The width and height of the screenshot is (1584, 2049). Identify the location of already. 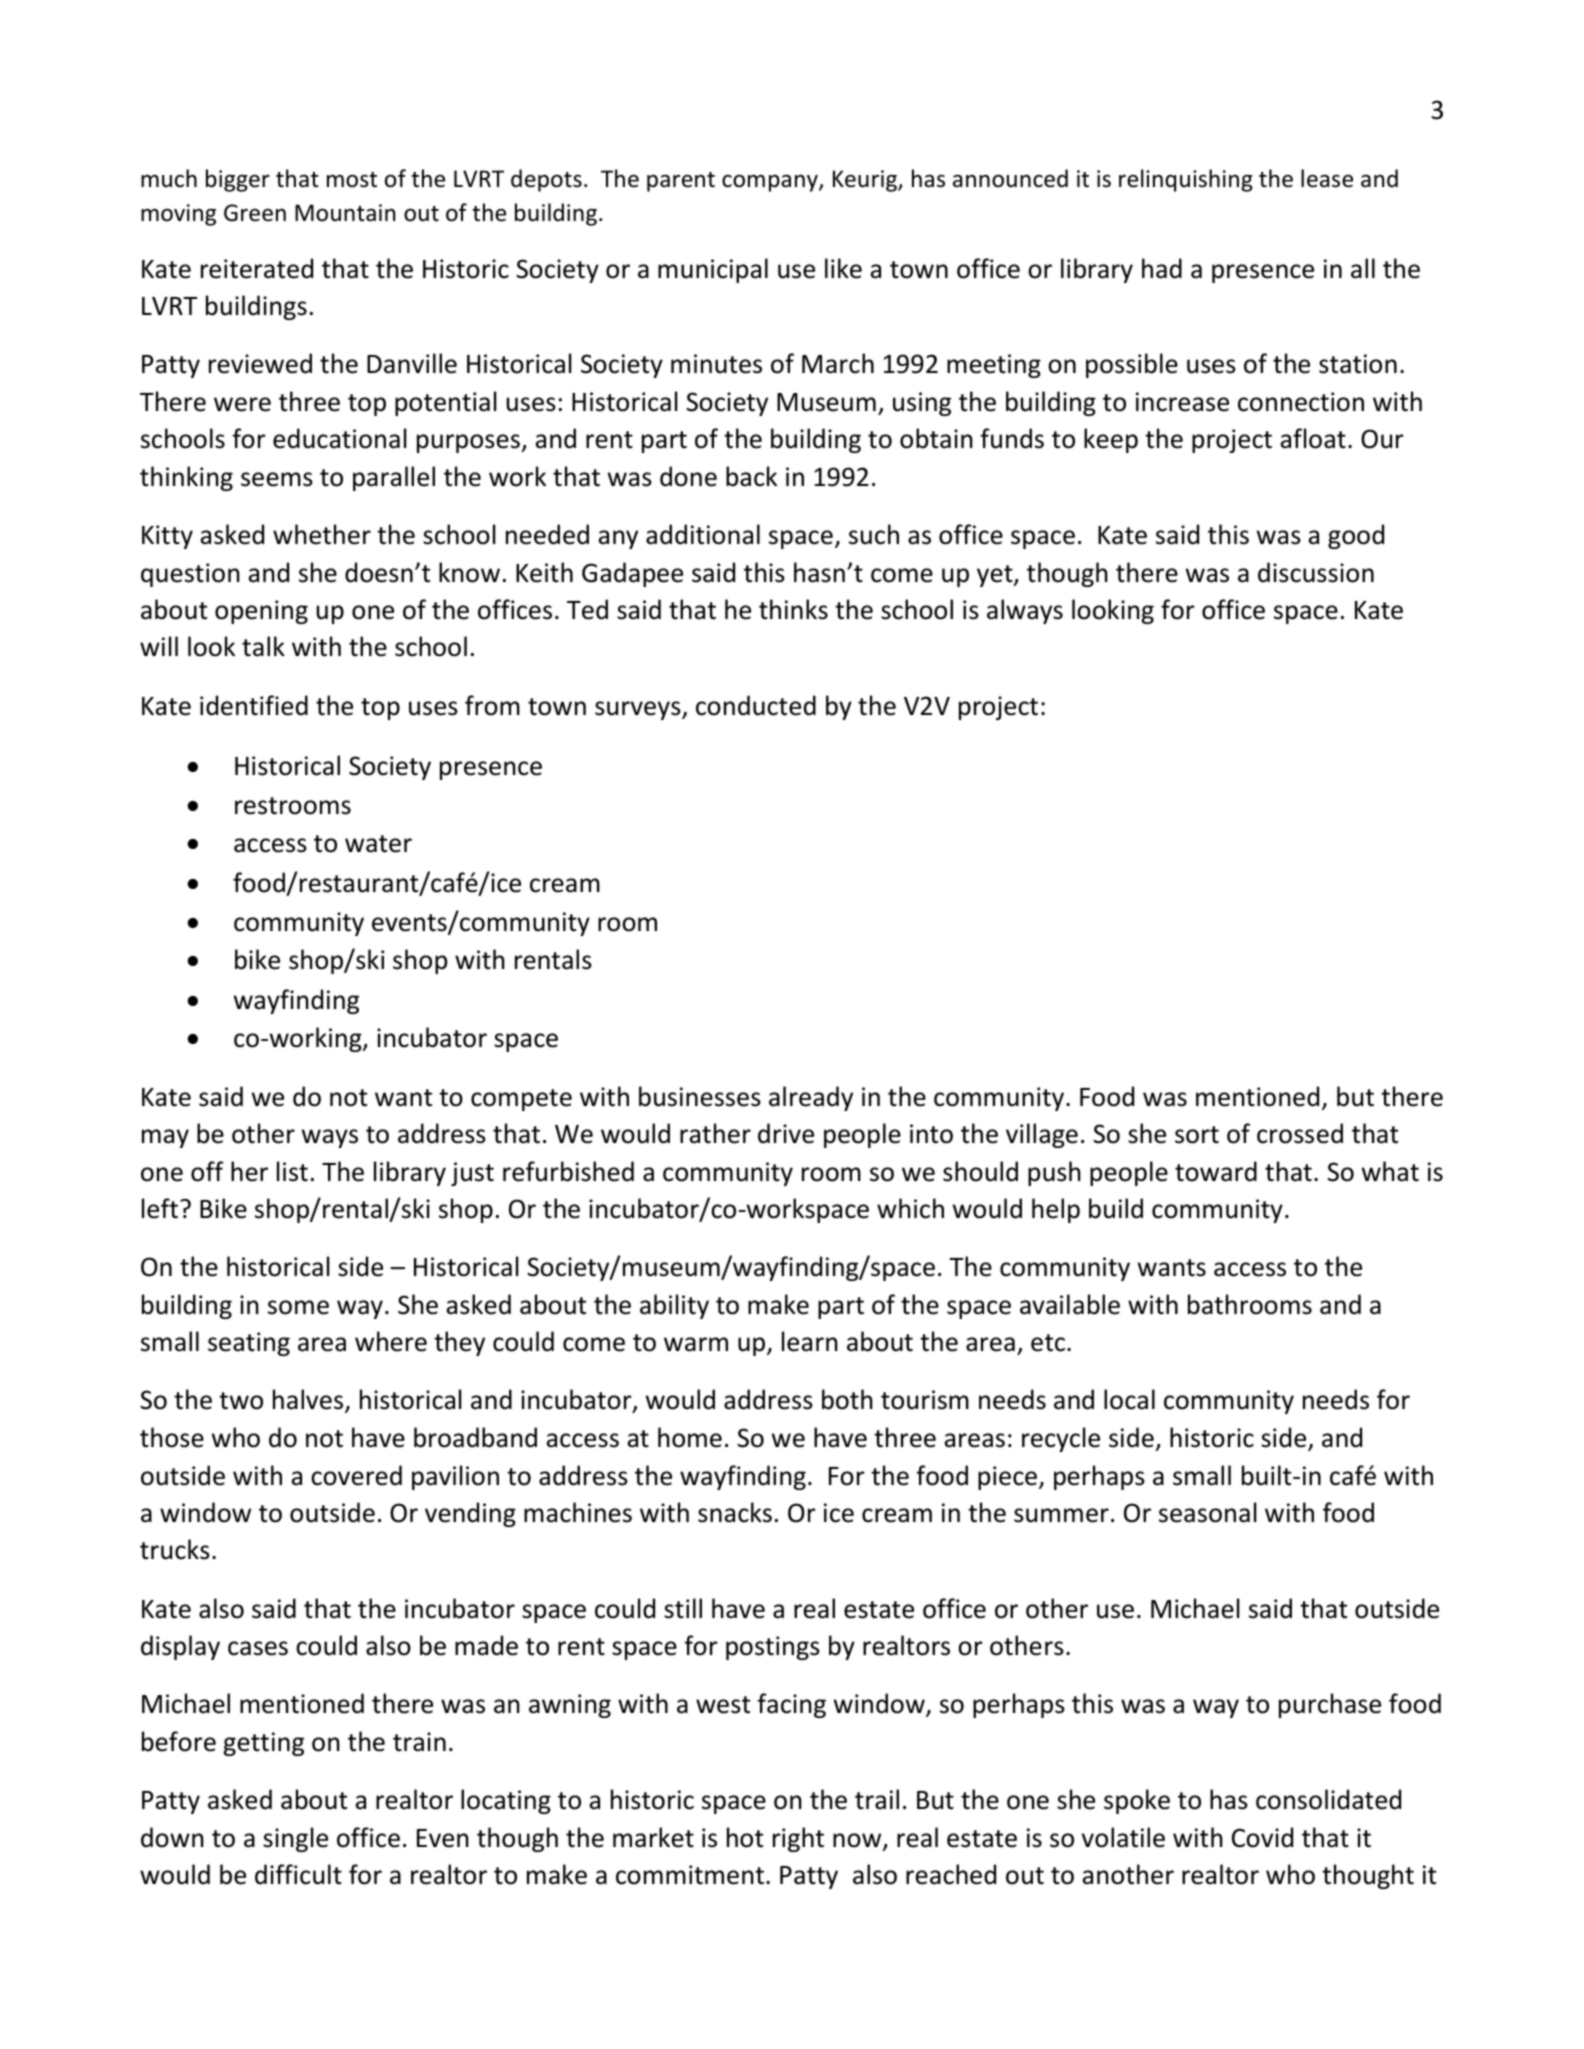
(811, 1098).
